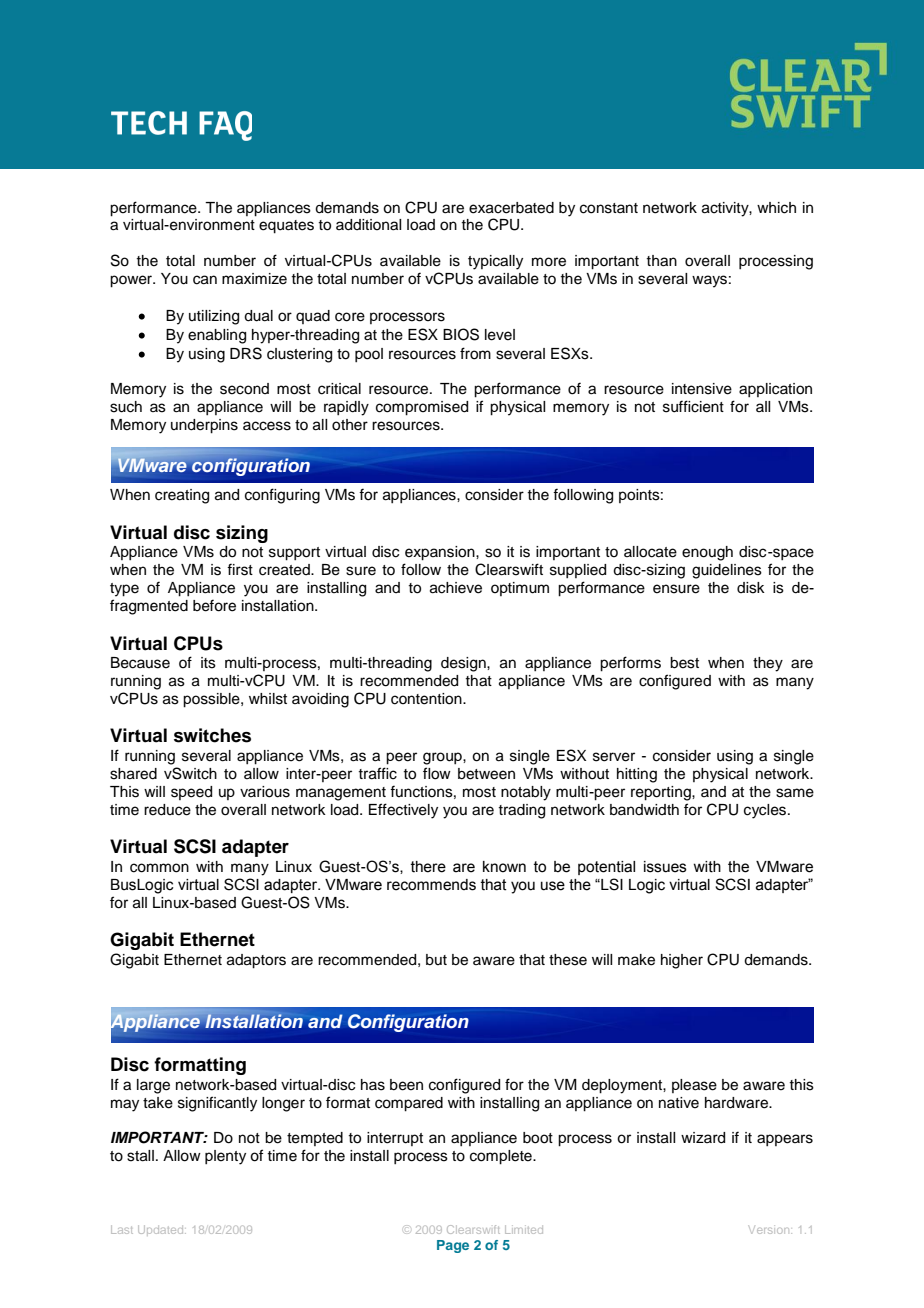 This screenshot has width=924, height=1308. Describe the element at coordinates (254, 279) in the screenshot. I see `maximize` at that location.
